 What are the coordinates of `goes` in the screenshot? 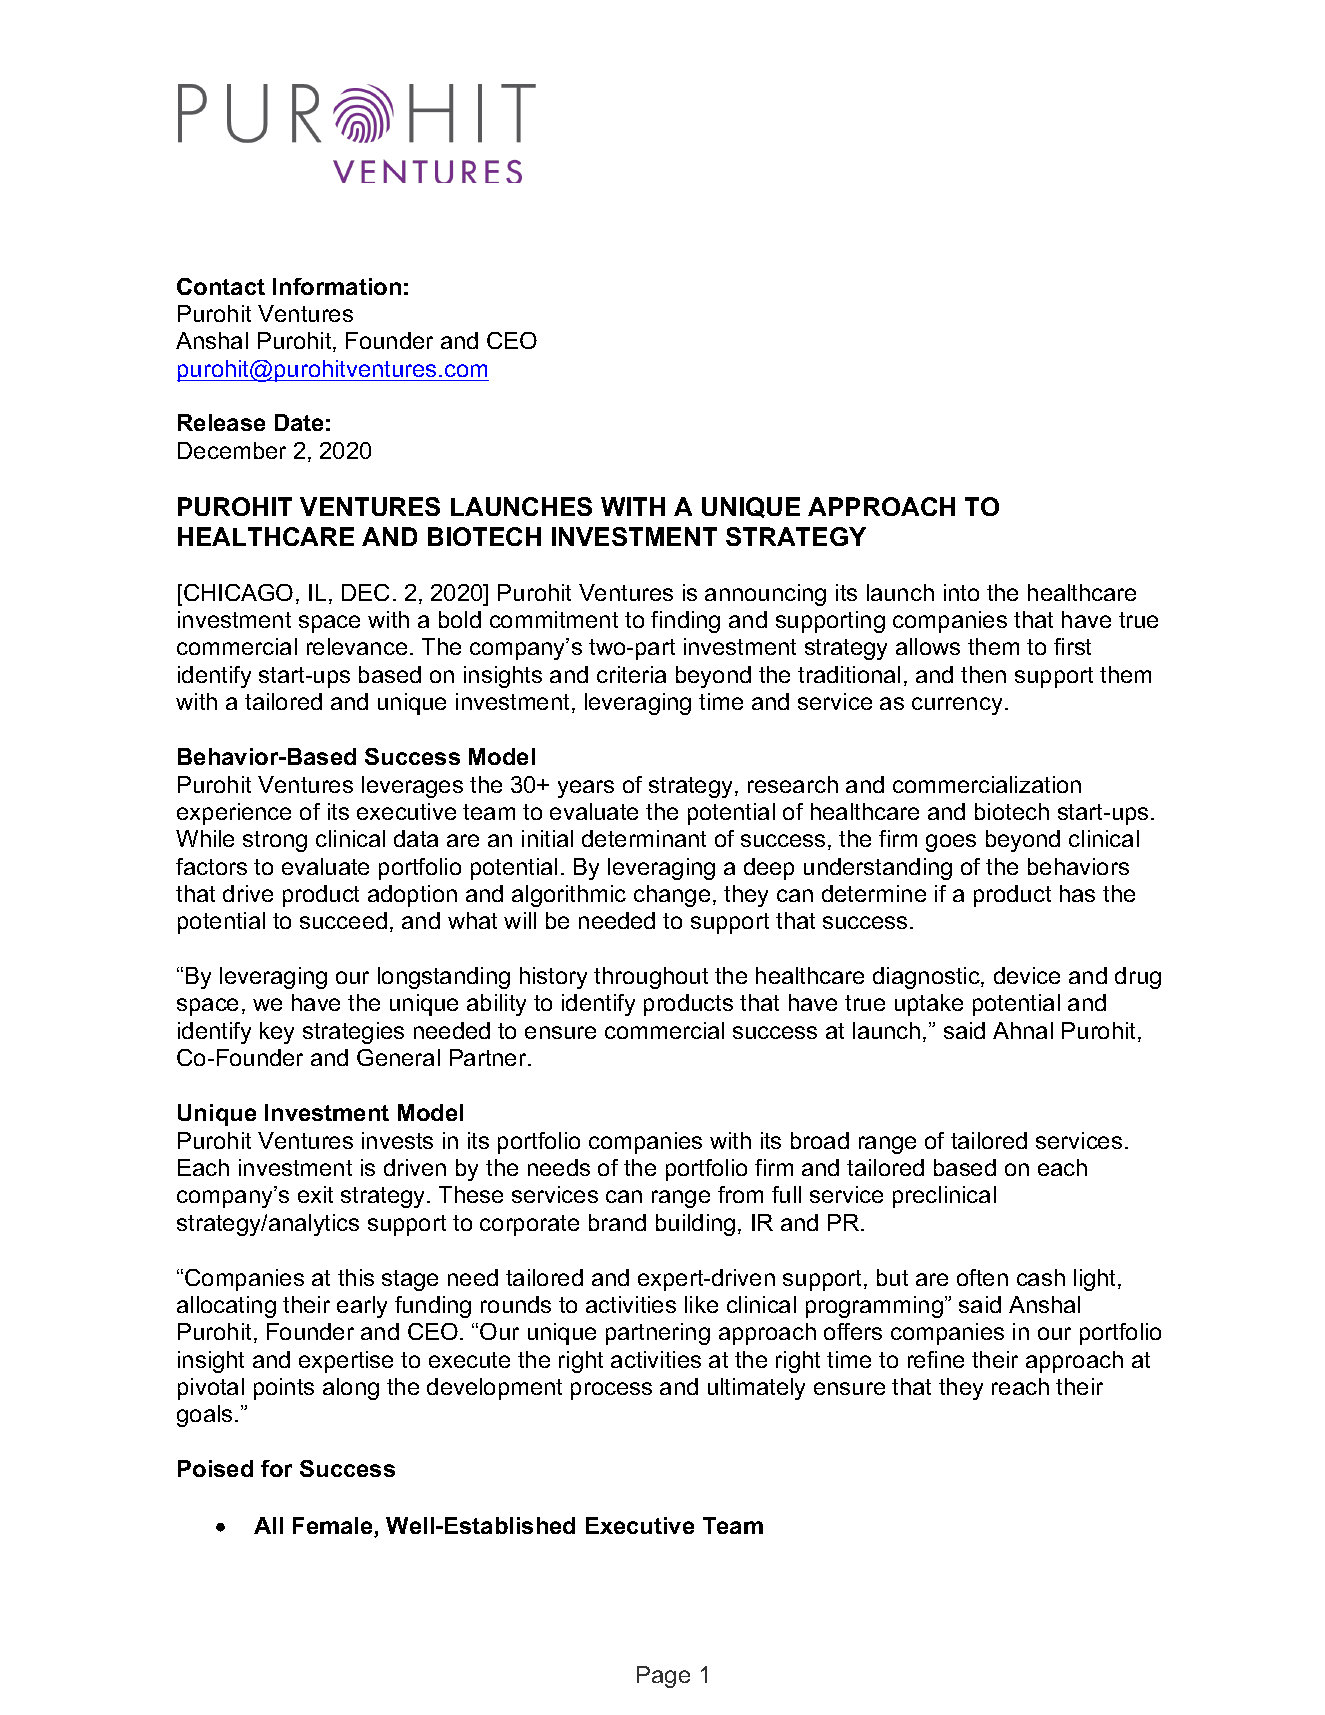 It's located at (951, 843).
